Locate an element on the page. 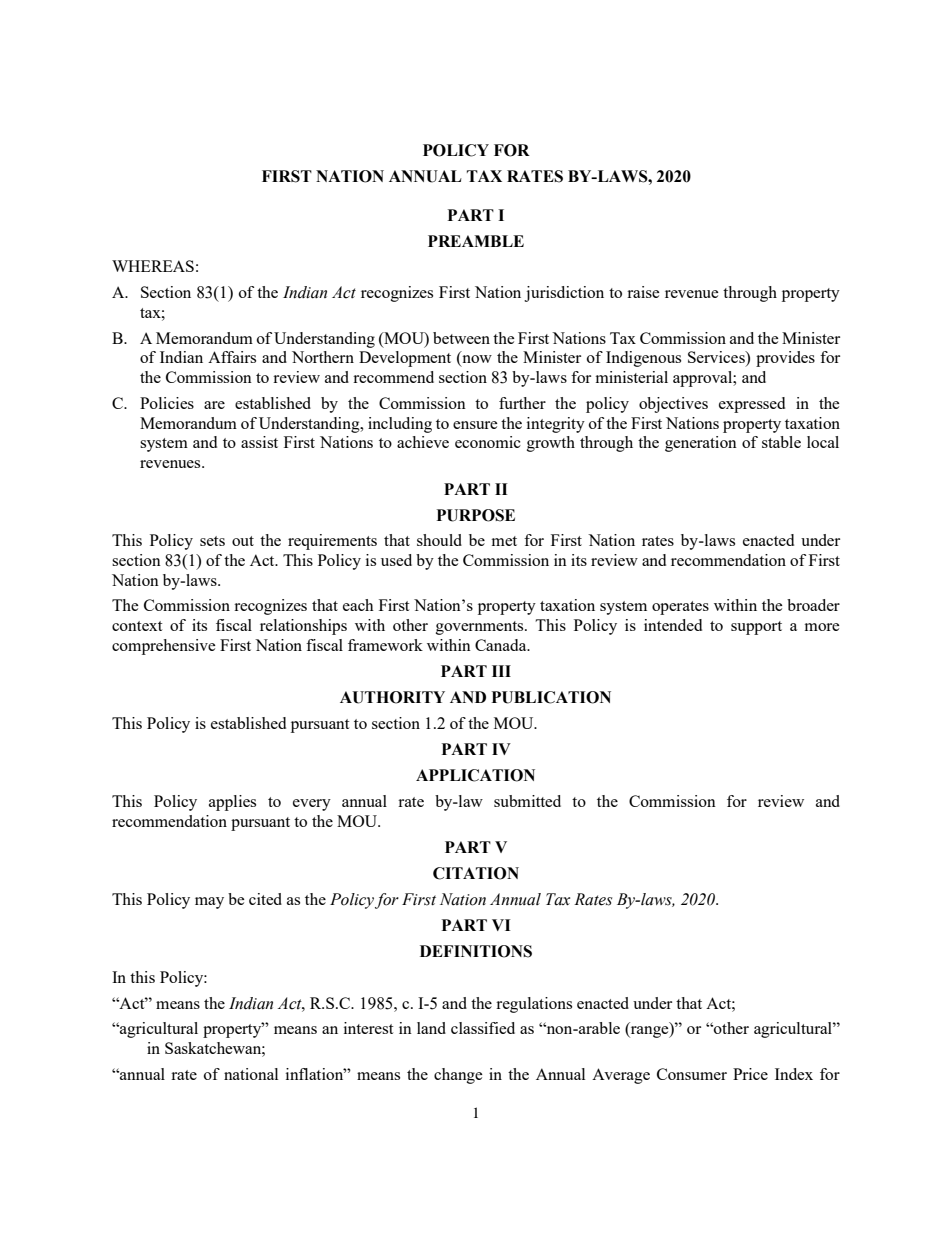 The width and height of the image is (952, 1233). PREAMBLE is located at coordinates (476, 241).
